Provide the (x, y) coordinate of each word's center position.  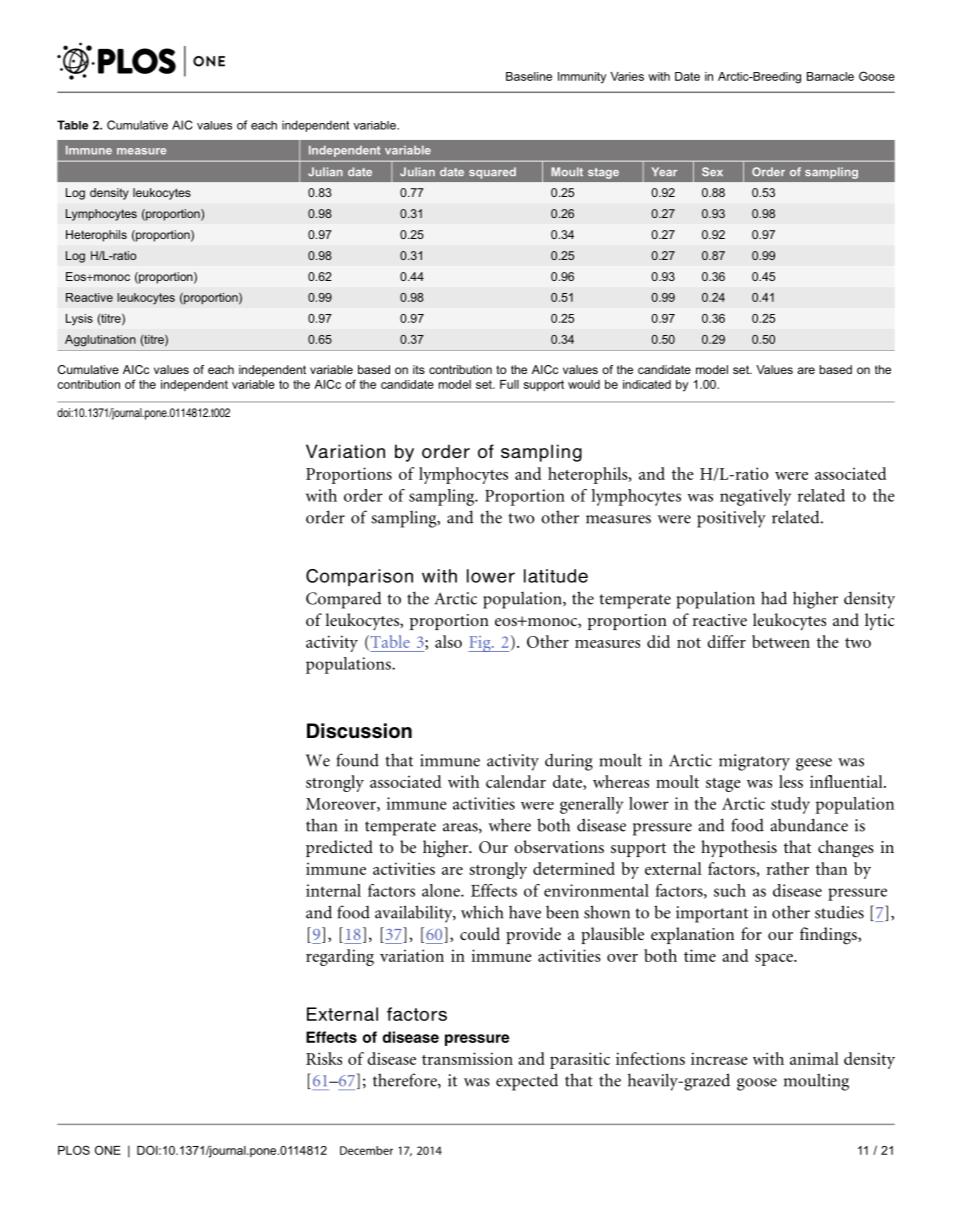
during (569, 762)
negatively (755, 497)
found (357, 760)
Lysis (79, 320)
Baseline (529, 76)
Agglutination (100, 341)
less (791, 781)
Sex (712, 172)
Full (509, 384)
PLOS (74, 1150)
